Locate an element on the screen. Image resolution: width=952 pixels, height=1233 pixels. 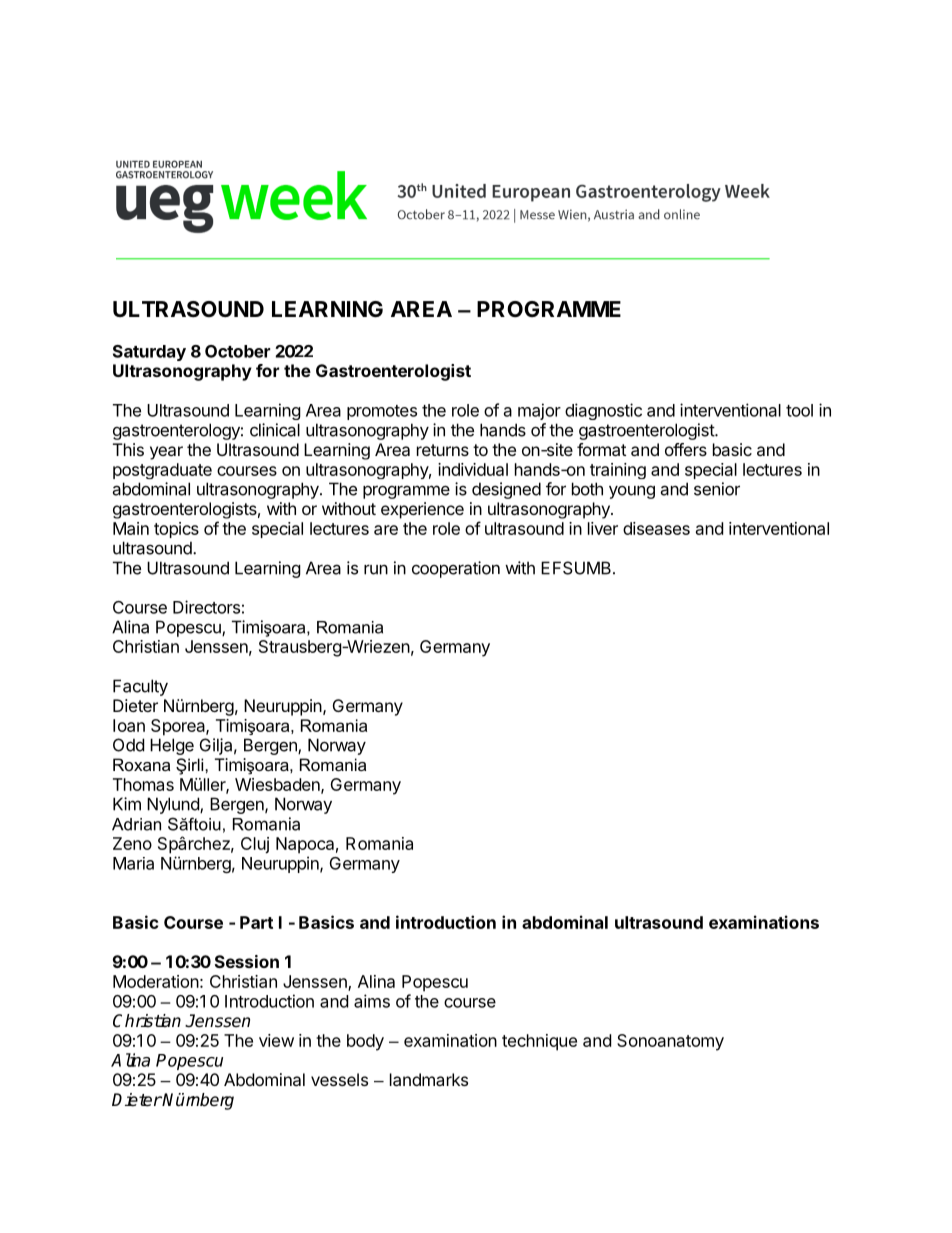
Helge is located at coordinates (172, 746).
